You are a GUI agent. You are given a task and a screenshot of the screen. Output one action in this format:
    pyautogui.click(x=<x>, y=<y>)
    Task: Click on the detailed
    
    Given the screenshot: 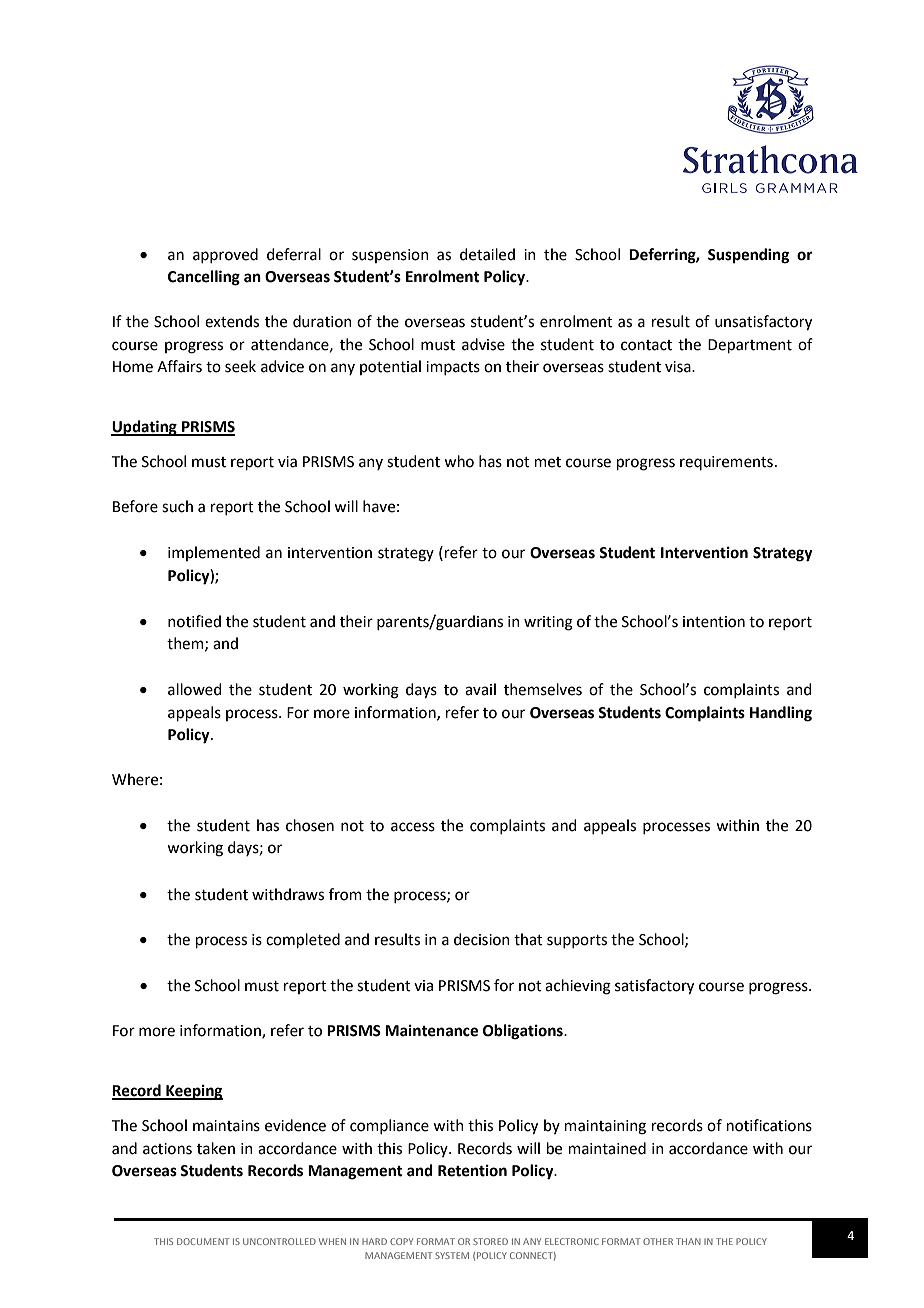 What is the action you would take?
    pyautogui.click(x=487, y=254)
